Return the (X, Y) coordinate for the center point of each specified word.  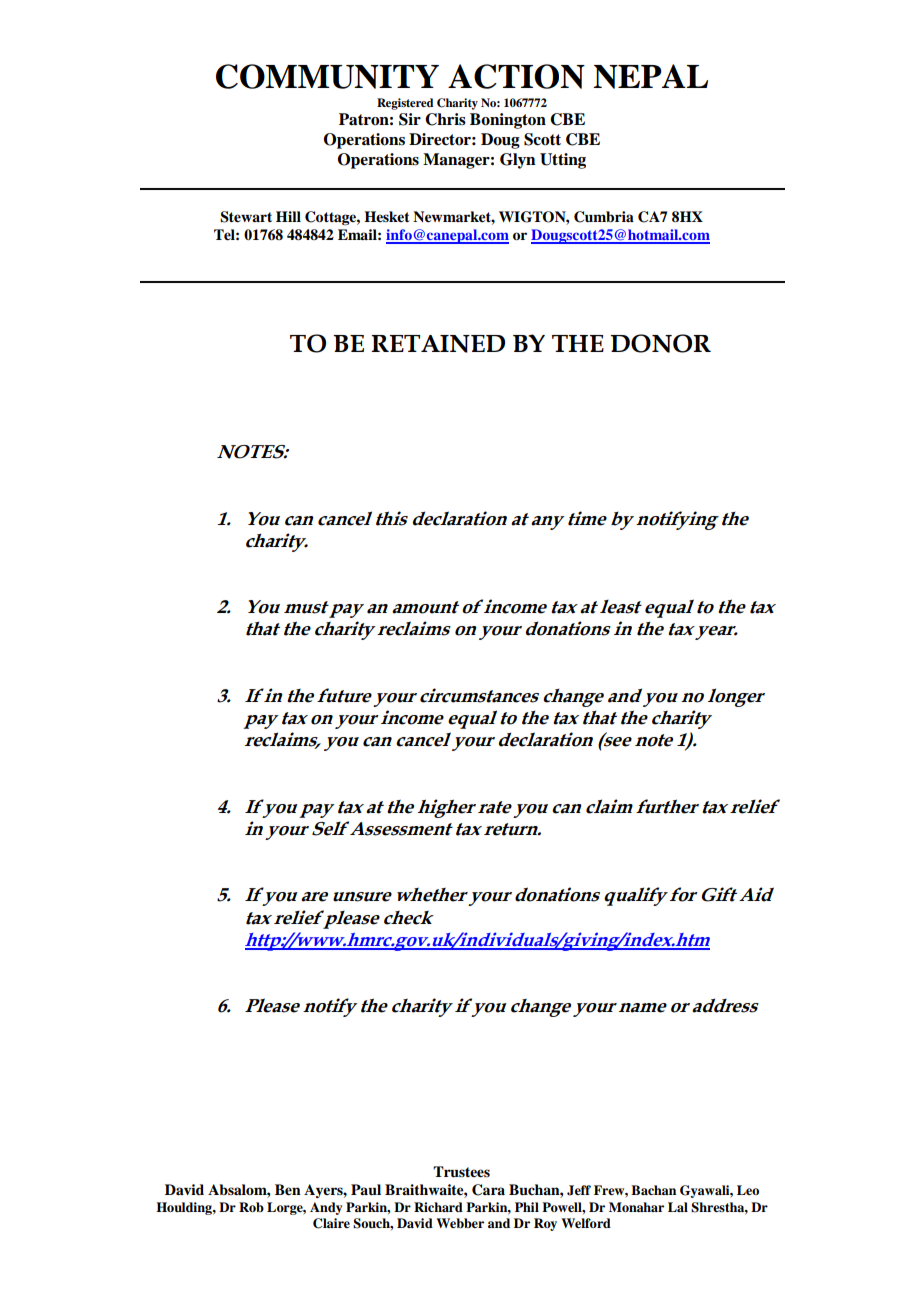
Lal (678, 1207)
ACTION (516, 76)
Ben (288, 1190)
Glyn (518, 161)
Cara (488, 1190)
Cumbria (604, 217)
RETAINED (438, 344)
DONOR (660, 343)
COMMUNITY (327, 76)
